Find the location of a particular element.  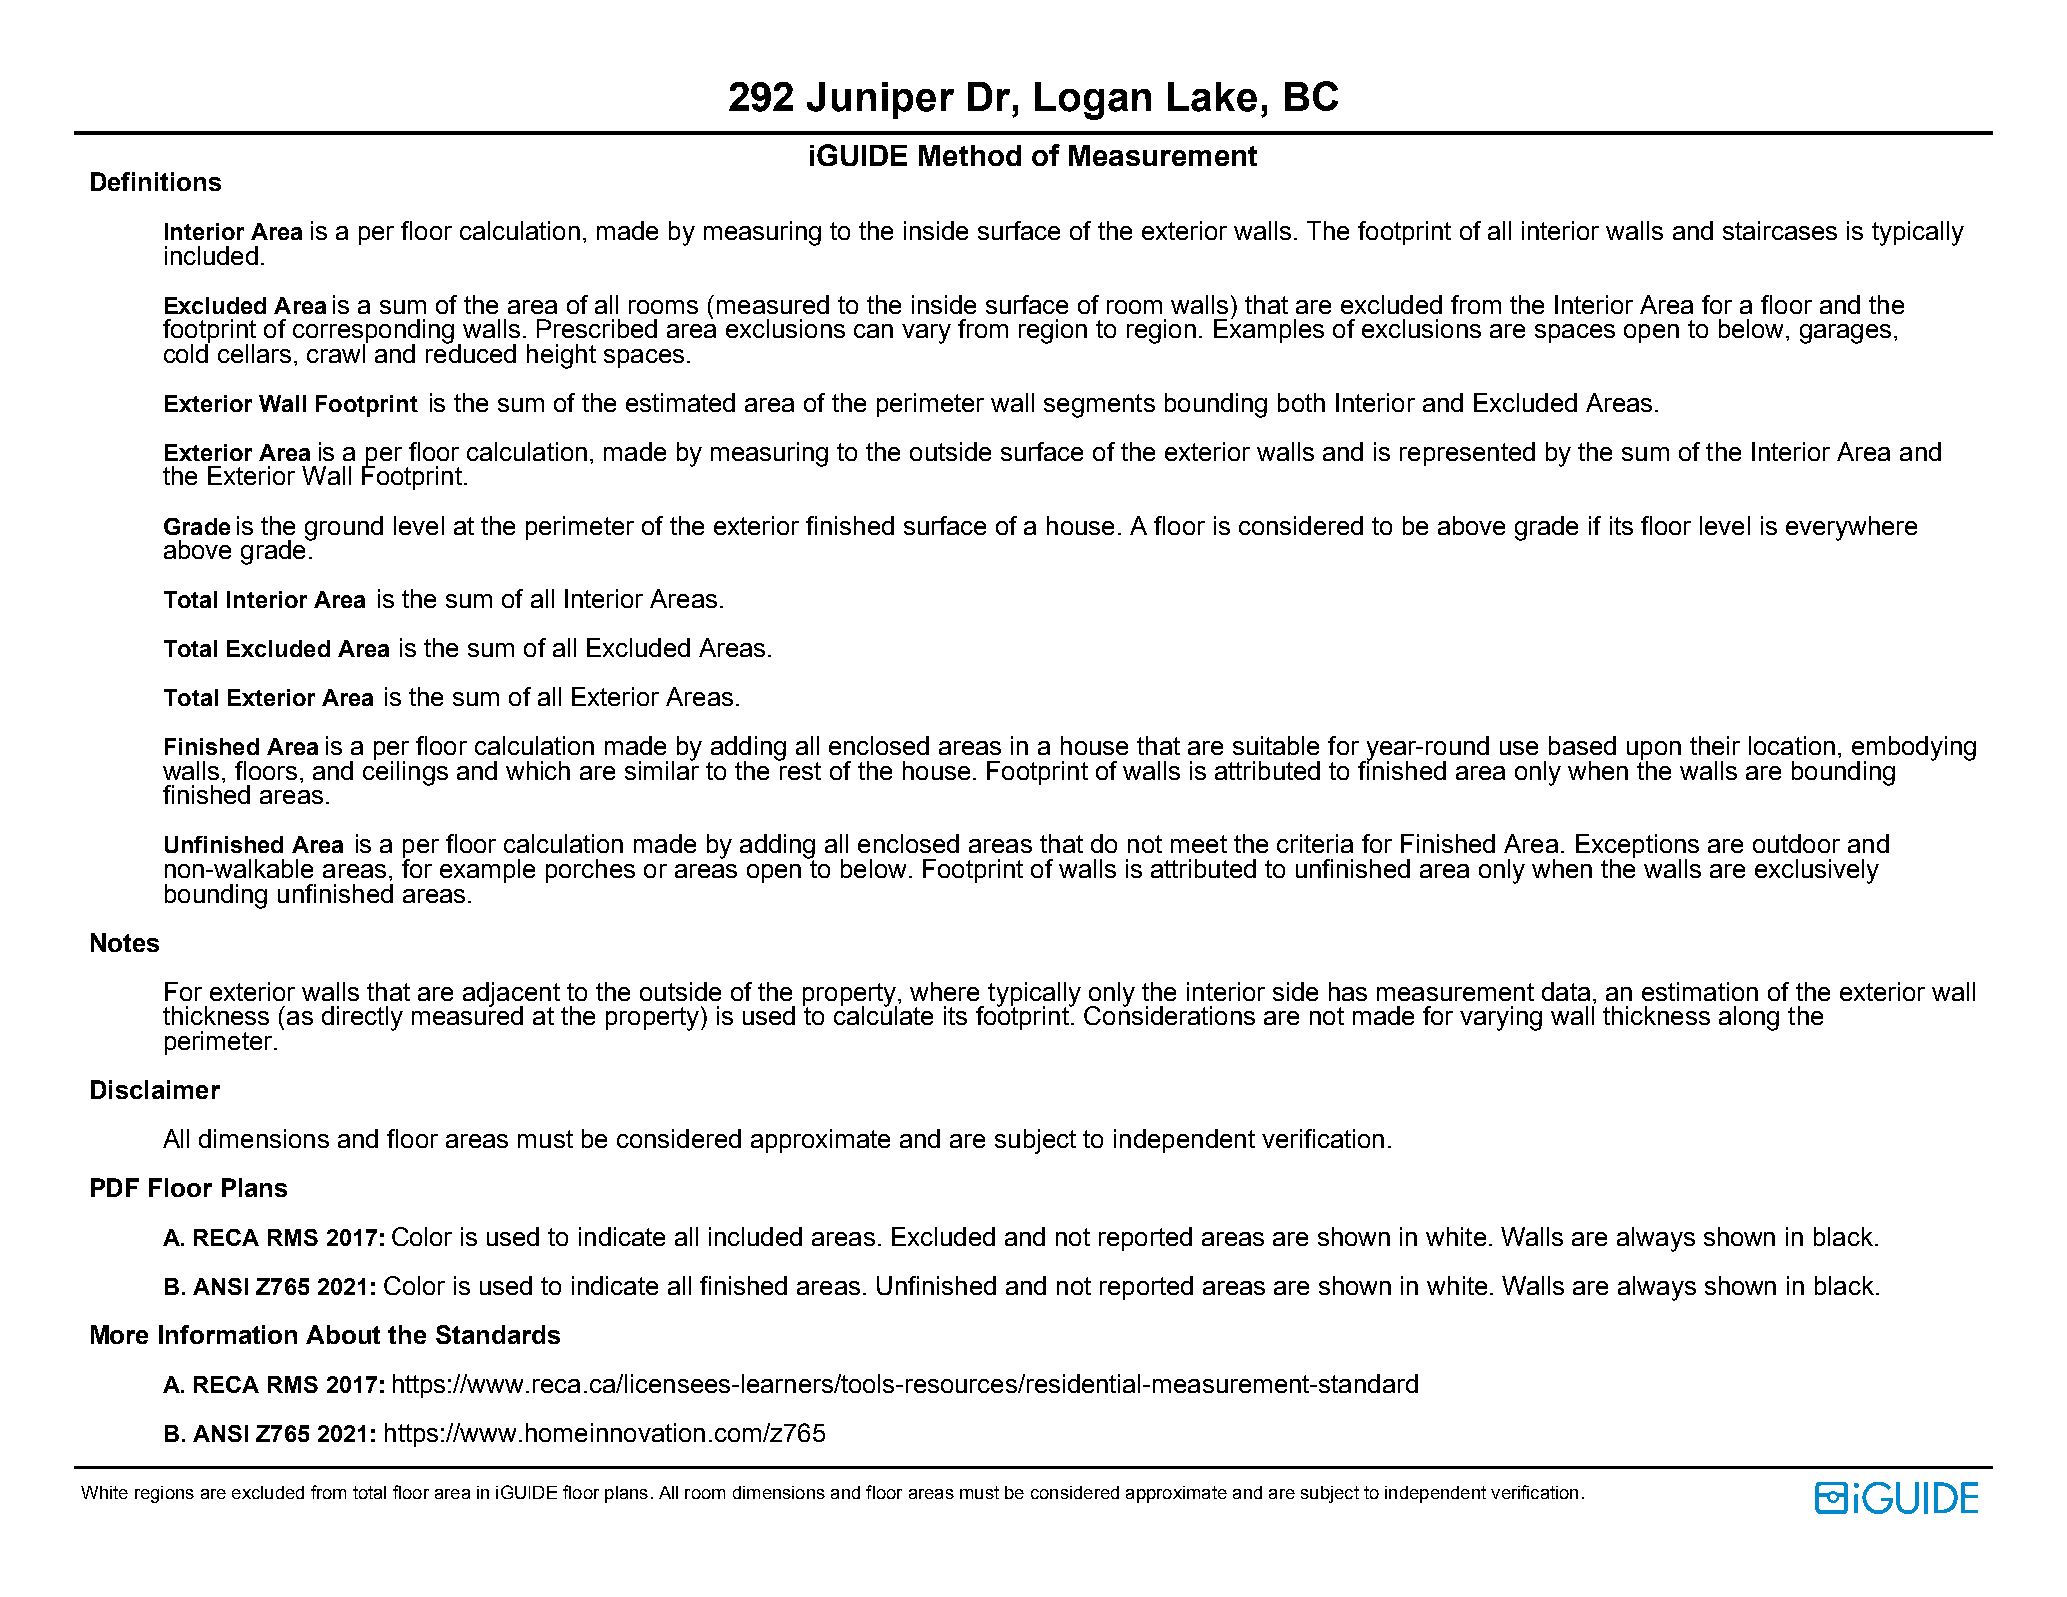

Method is located at coordinates (970, 155).
